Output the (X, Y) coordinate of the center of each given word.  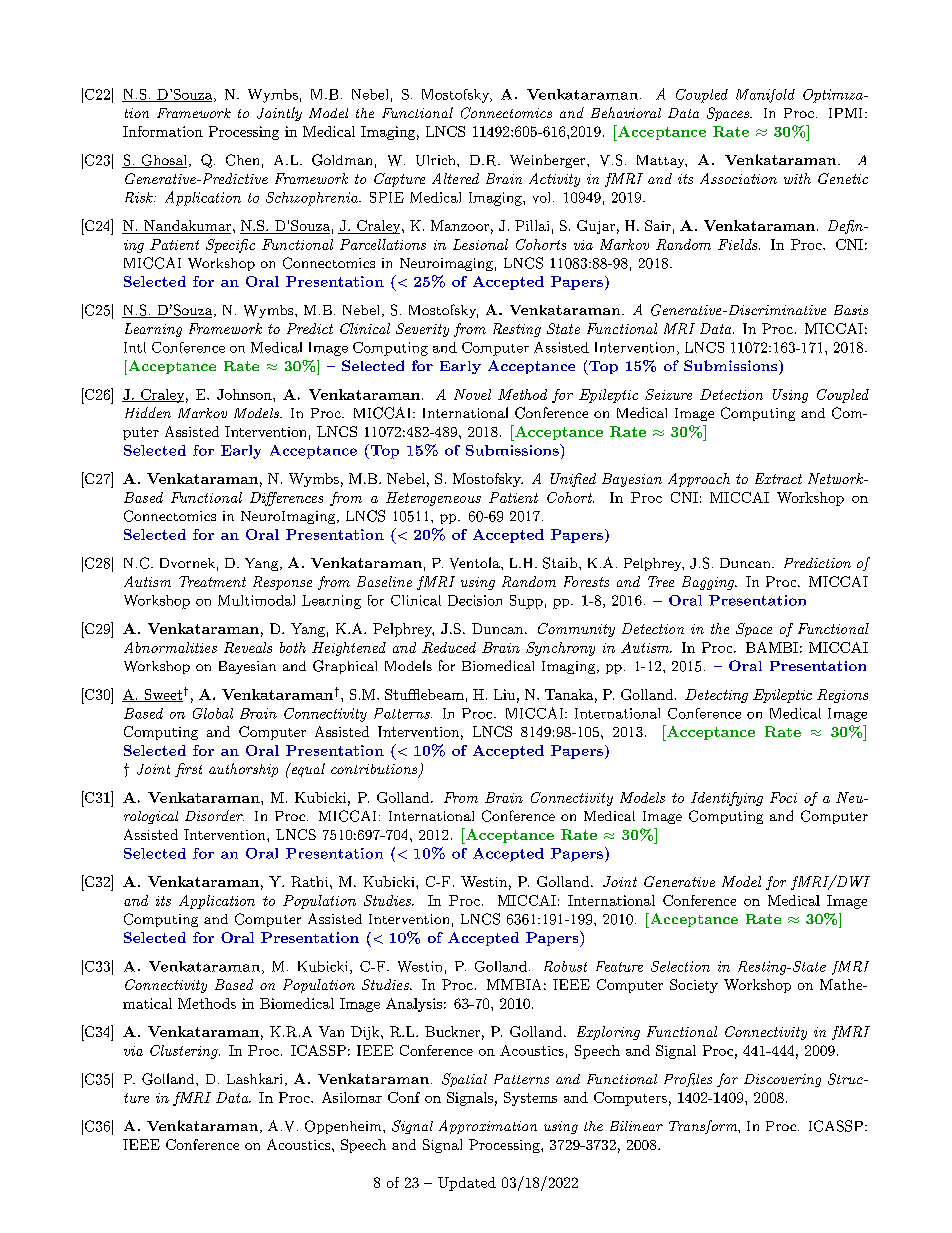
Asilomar (352, 1097)
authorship (243, 770)
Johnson (245, 394)
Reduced (449, 647)
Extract (778, 478)
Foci (783, 797)
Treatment (212, 581)
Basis (851, 310)
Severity (422, 330)
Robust (565, 966)
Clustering (185, 1052)
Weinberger (547, 161)
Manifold (765, 96)
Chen (242, 160)
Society (694, 986)
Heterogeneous (433, 499)
